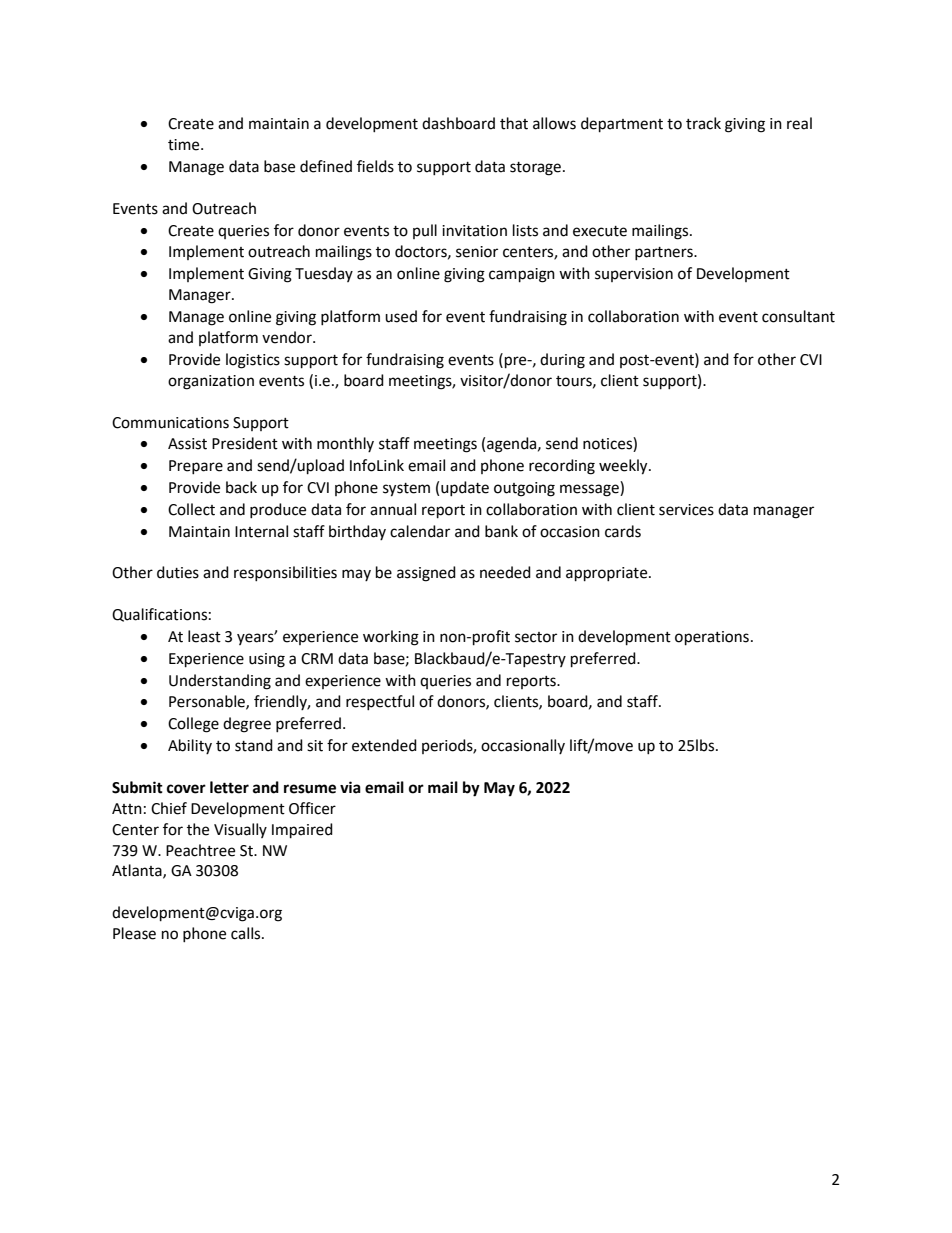 Image resolution: width=952 pixels, height=1233 pixels. I want to click on Impaired, so click(302, 831).
